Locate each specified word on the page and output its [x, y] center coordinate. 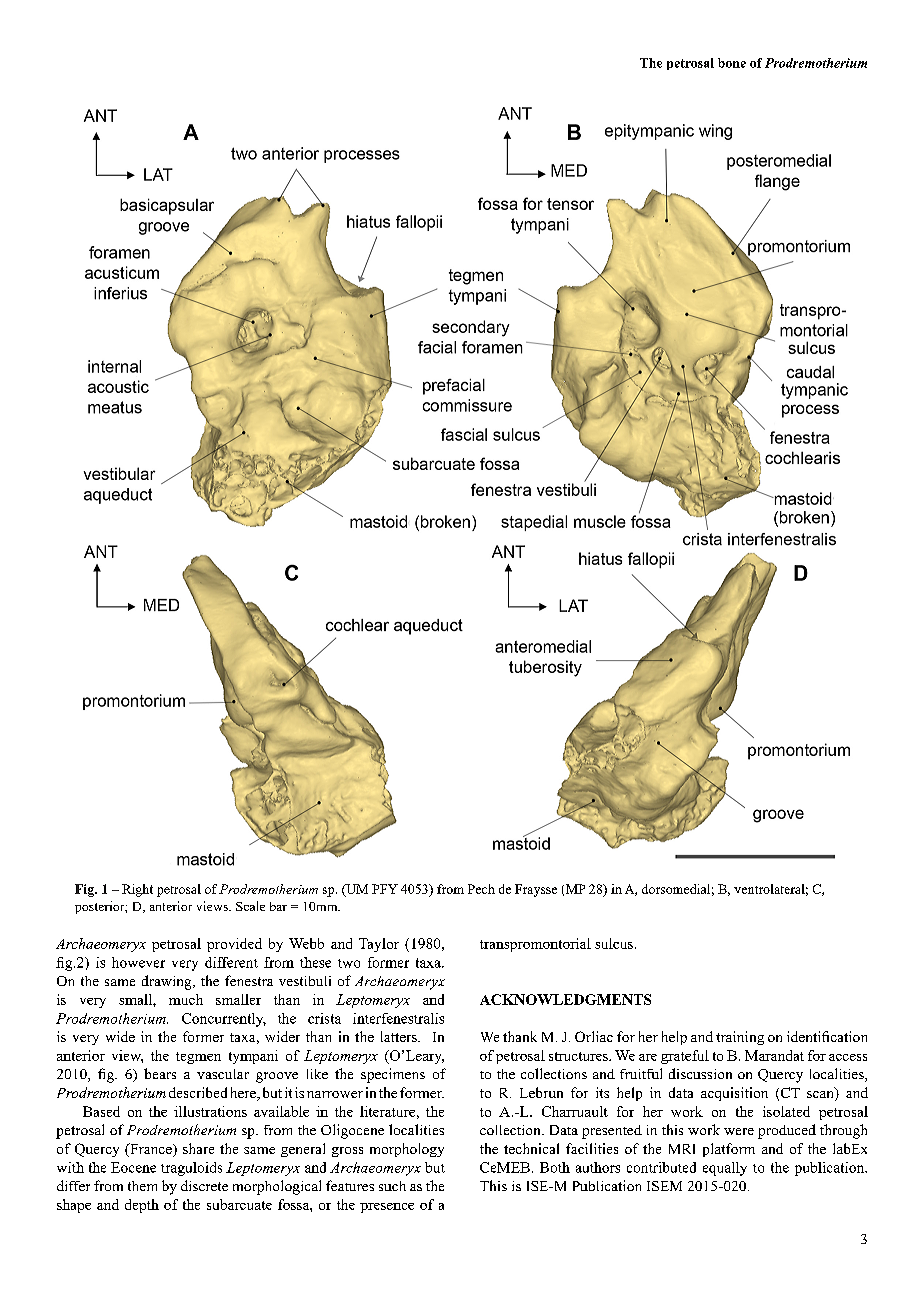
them [142, 1186]
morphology [407, 1150]
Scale [250, 906]
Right [137, 890]
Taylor [379, 945]
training [740, 1038]
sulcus [614, 943]
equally [725, 1169]
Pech [481, 889]
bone [732, 63]
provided [234, 945]
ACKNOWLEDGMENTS [565, 999]
